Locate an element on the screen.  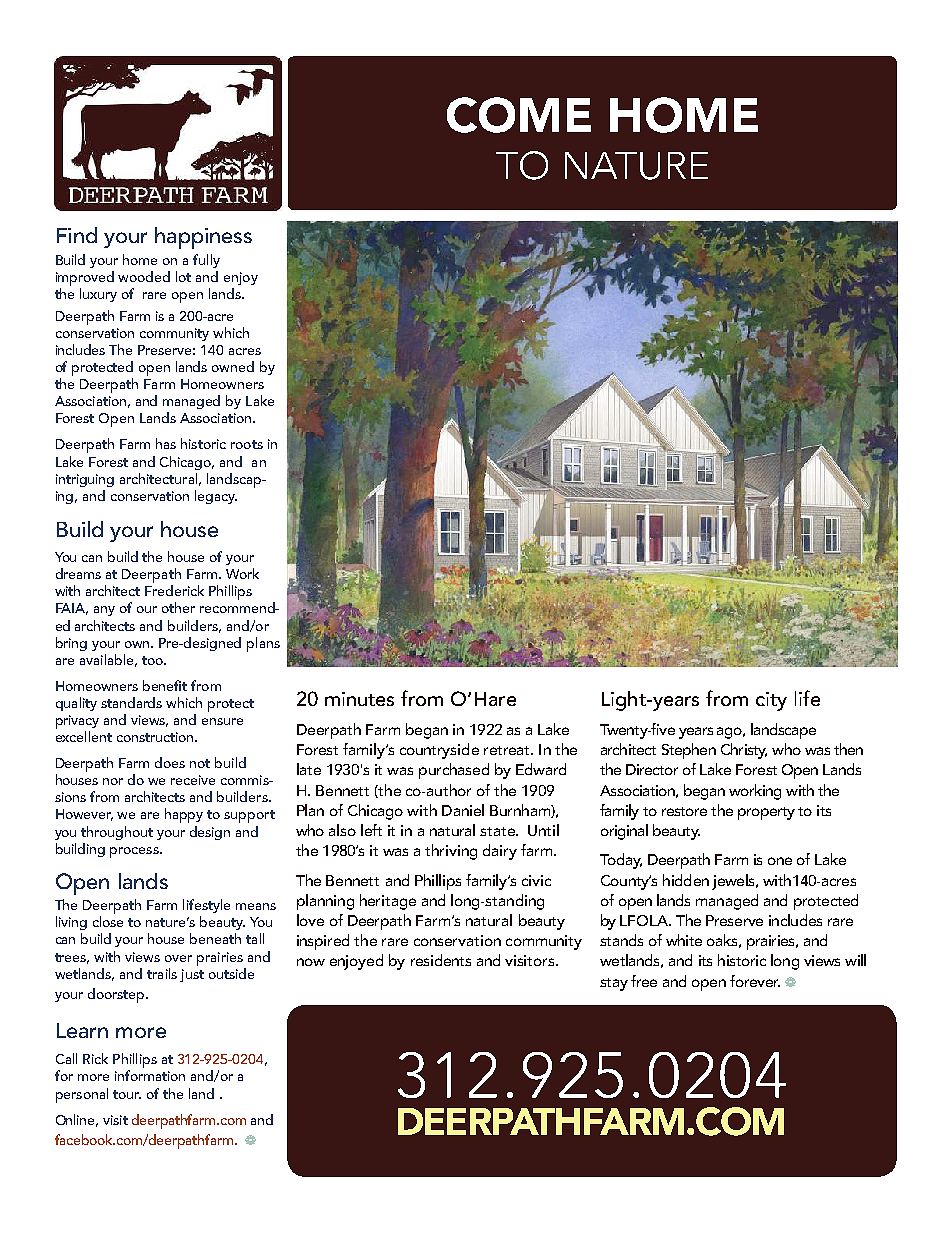
COME is located at coordinates (519, 115).
